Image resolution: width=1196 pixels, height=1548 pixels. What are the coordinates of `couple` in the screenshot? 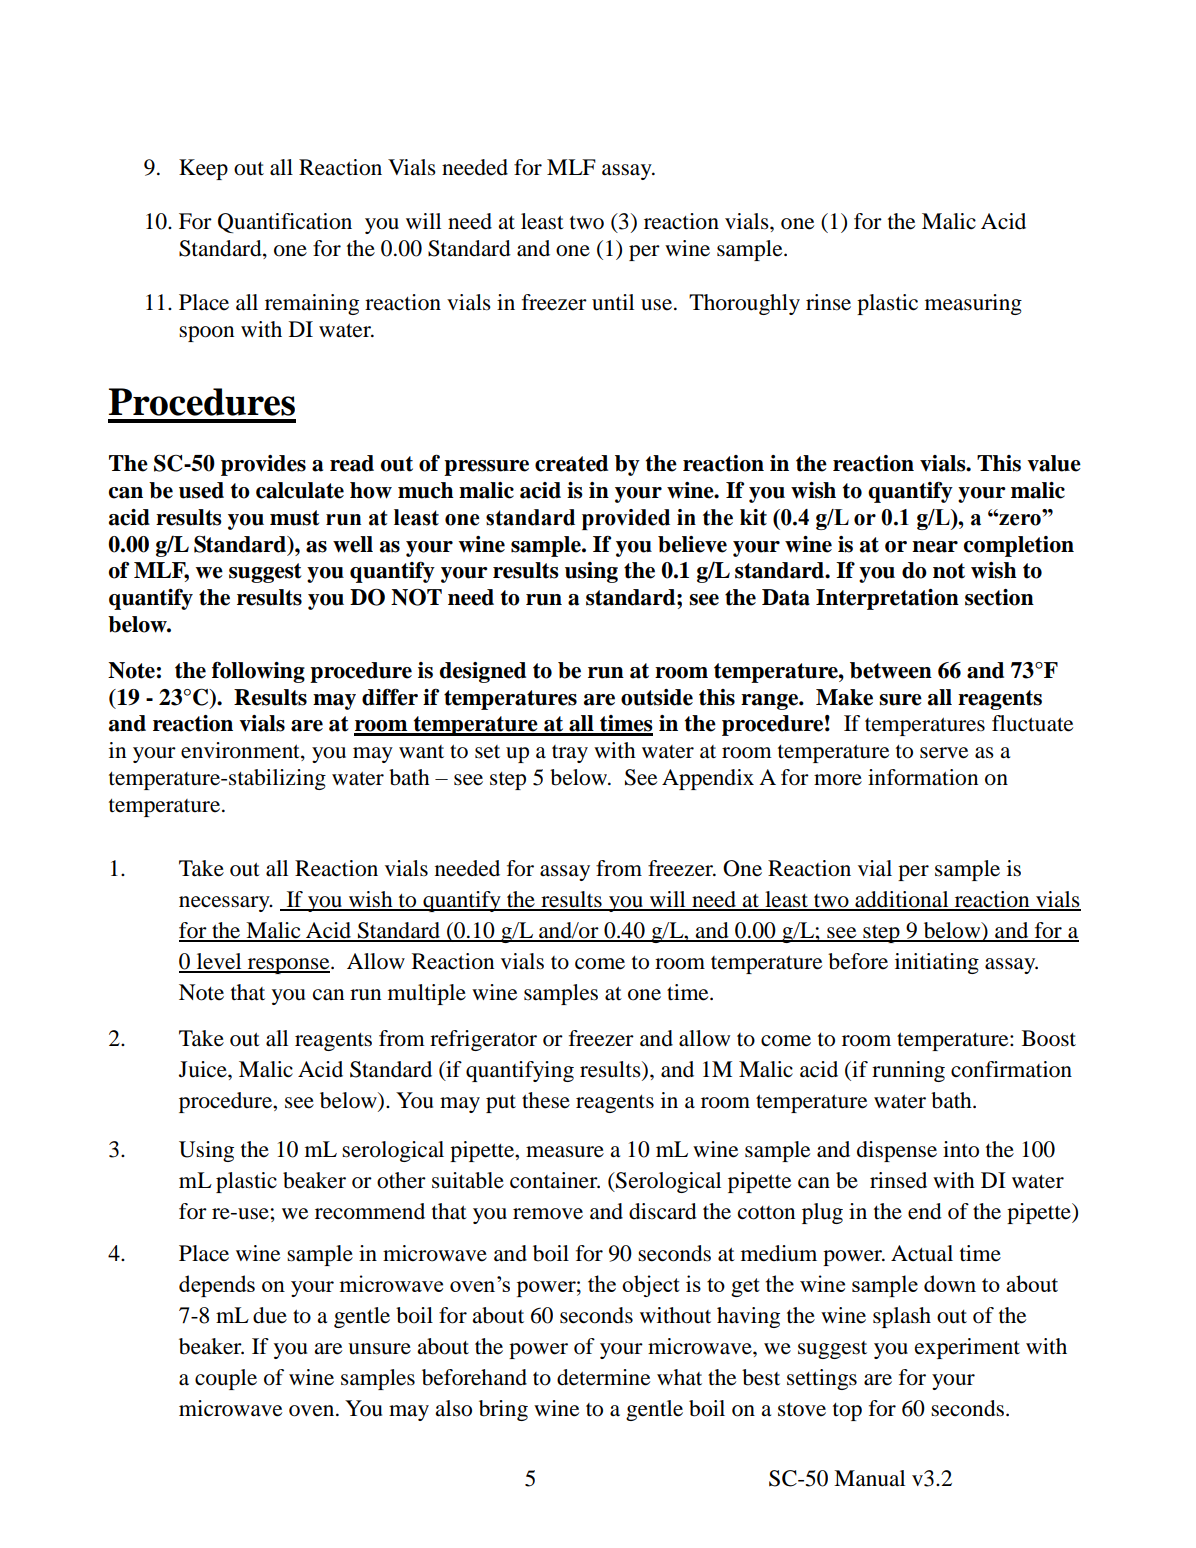 It's located at (226, 1379).
